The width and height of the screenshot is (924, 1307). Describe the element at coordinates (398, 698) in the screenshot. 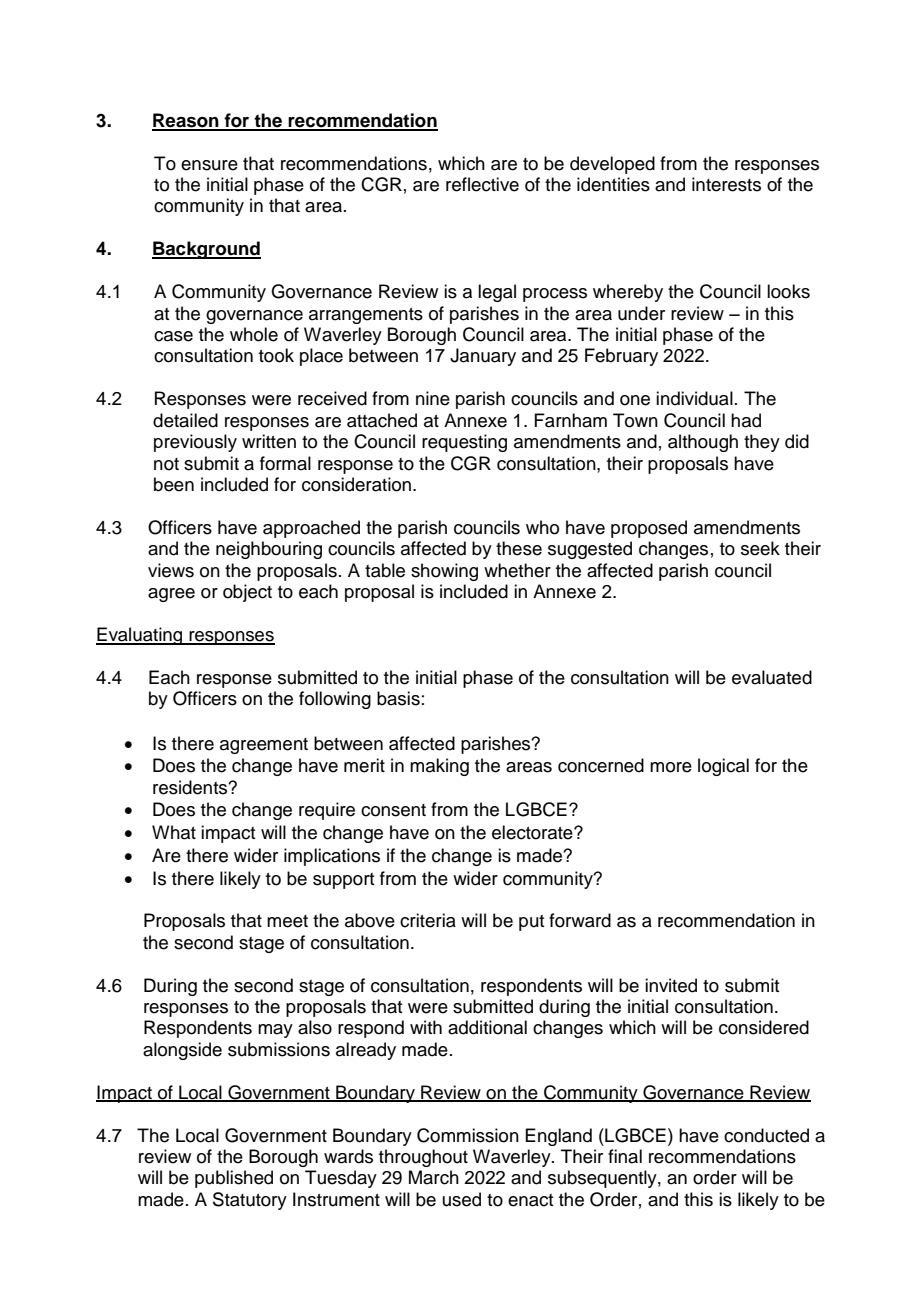

I see `basis` at that location.
